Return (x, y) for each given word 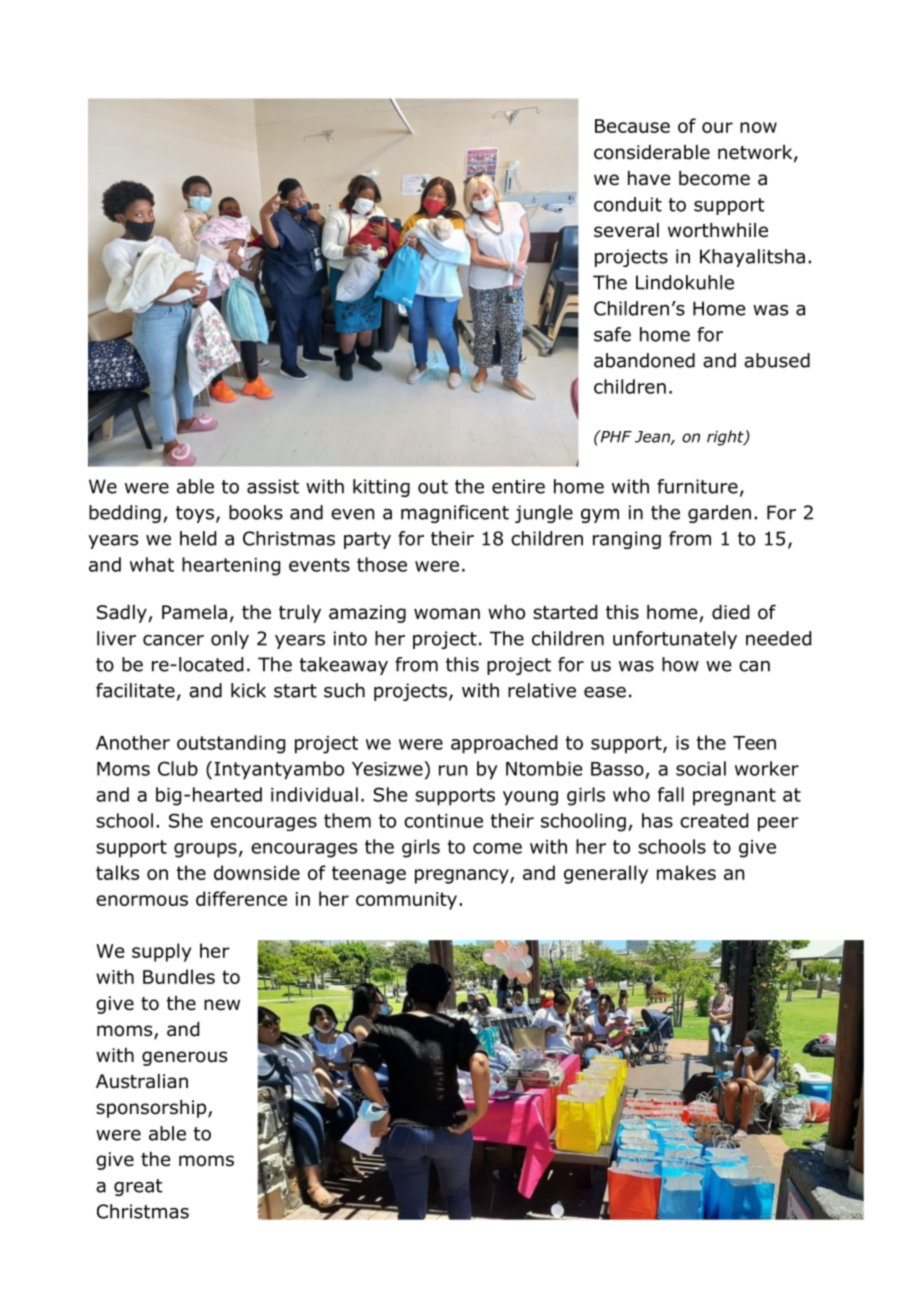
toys (195, 514)
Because (632, 126)
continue (443, 821)
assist (273, 486)
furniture (697, 486)
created (714, 820)
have (649, 178)
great (138, 1187)
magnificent (455, 514)
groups (205, 850)
